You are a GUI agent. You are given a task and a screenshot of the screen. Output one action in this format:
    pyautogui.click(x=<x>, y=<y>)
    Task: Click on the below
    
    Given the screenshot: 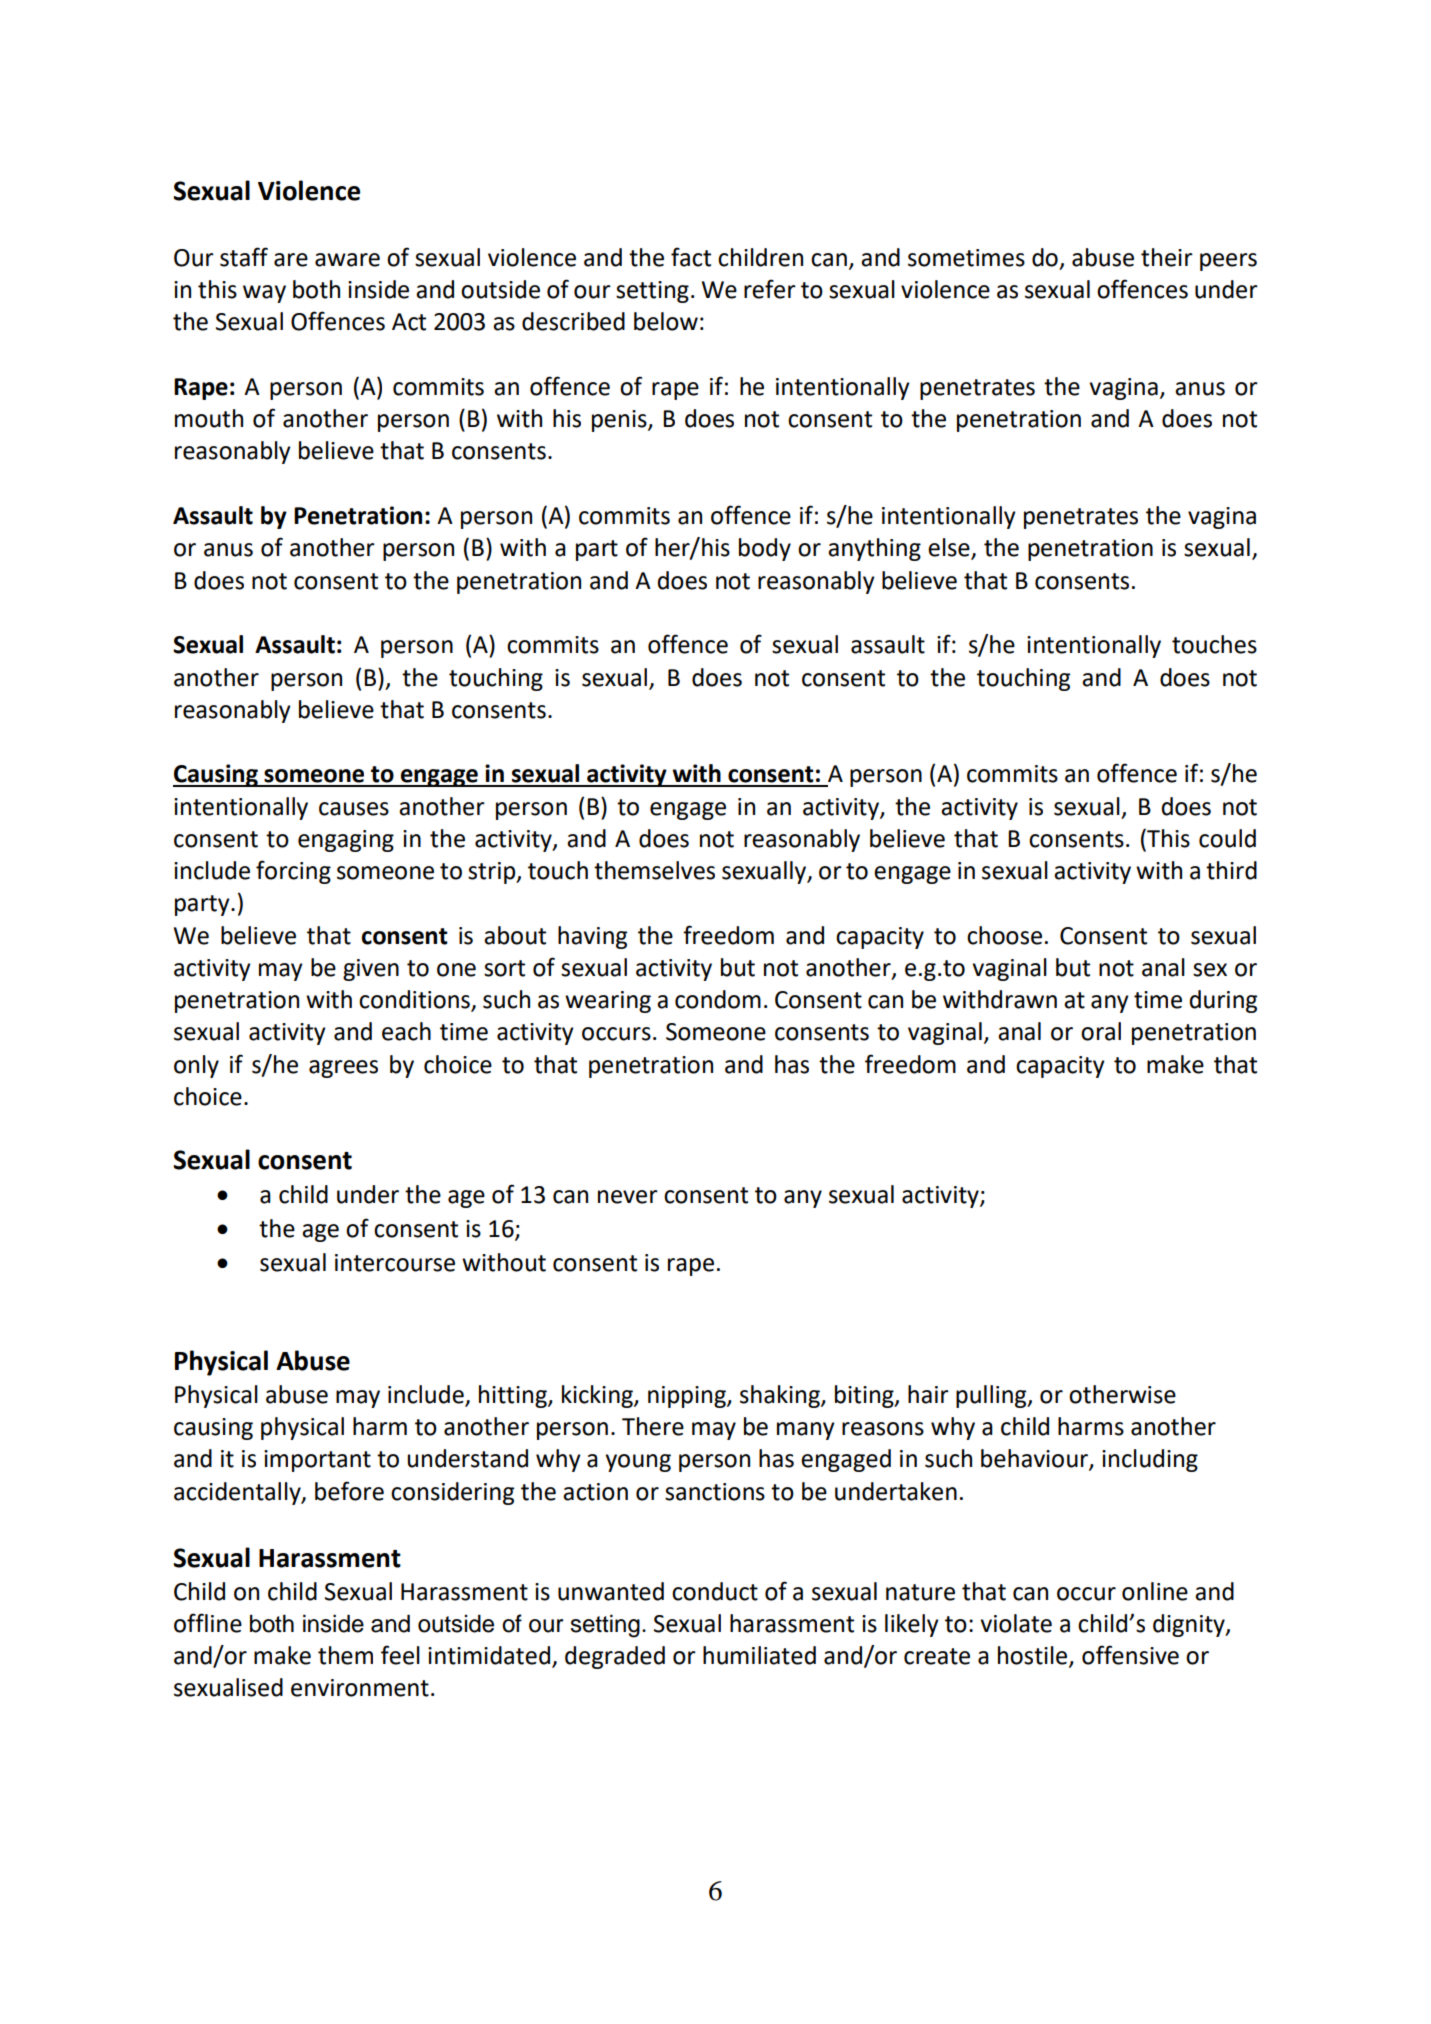 What is the action you would take?
    pyautogui.click(x=666, y=321)
